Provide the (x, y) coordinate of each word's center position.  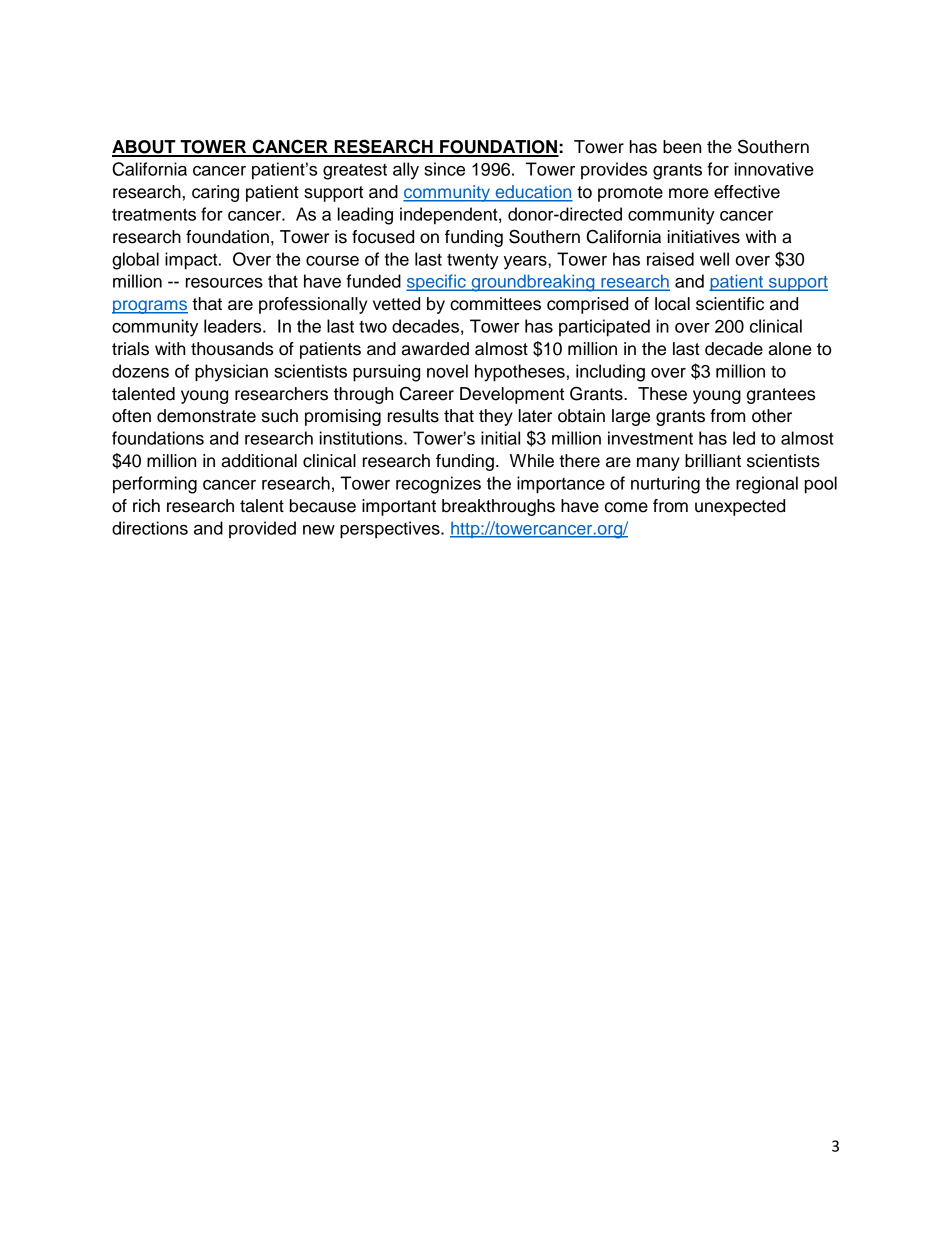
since (444, 169)
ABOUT (145, 148)
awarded (435, 349)
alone (790, 349)
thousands (232, 349)
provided (262, 529)
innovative (774, 169)
